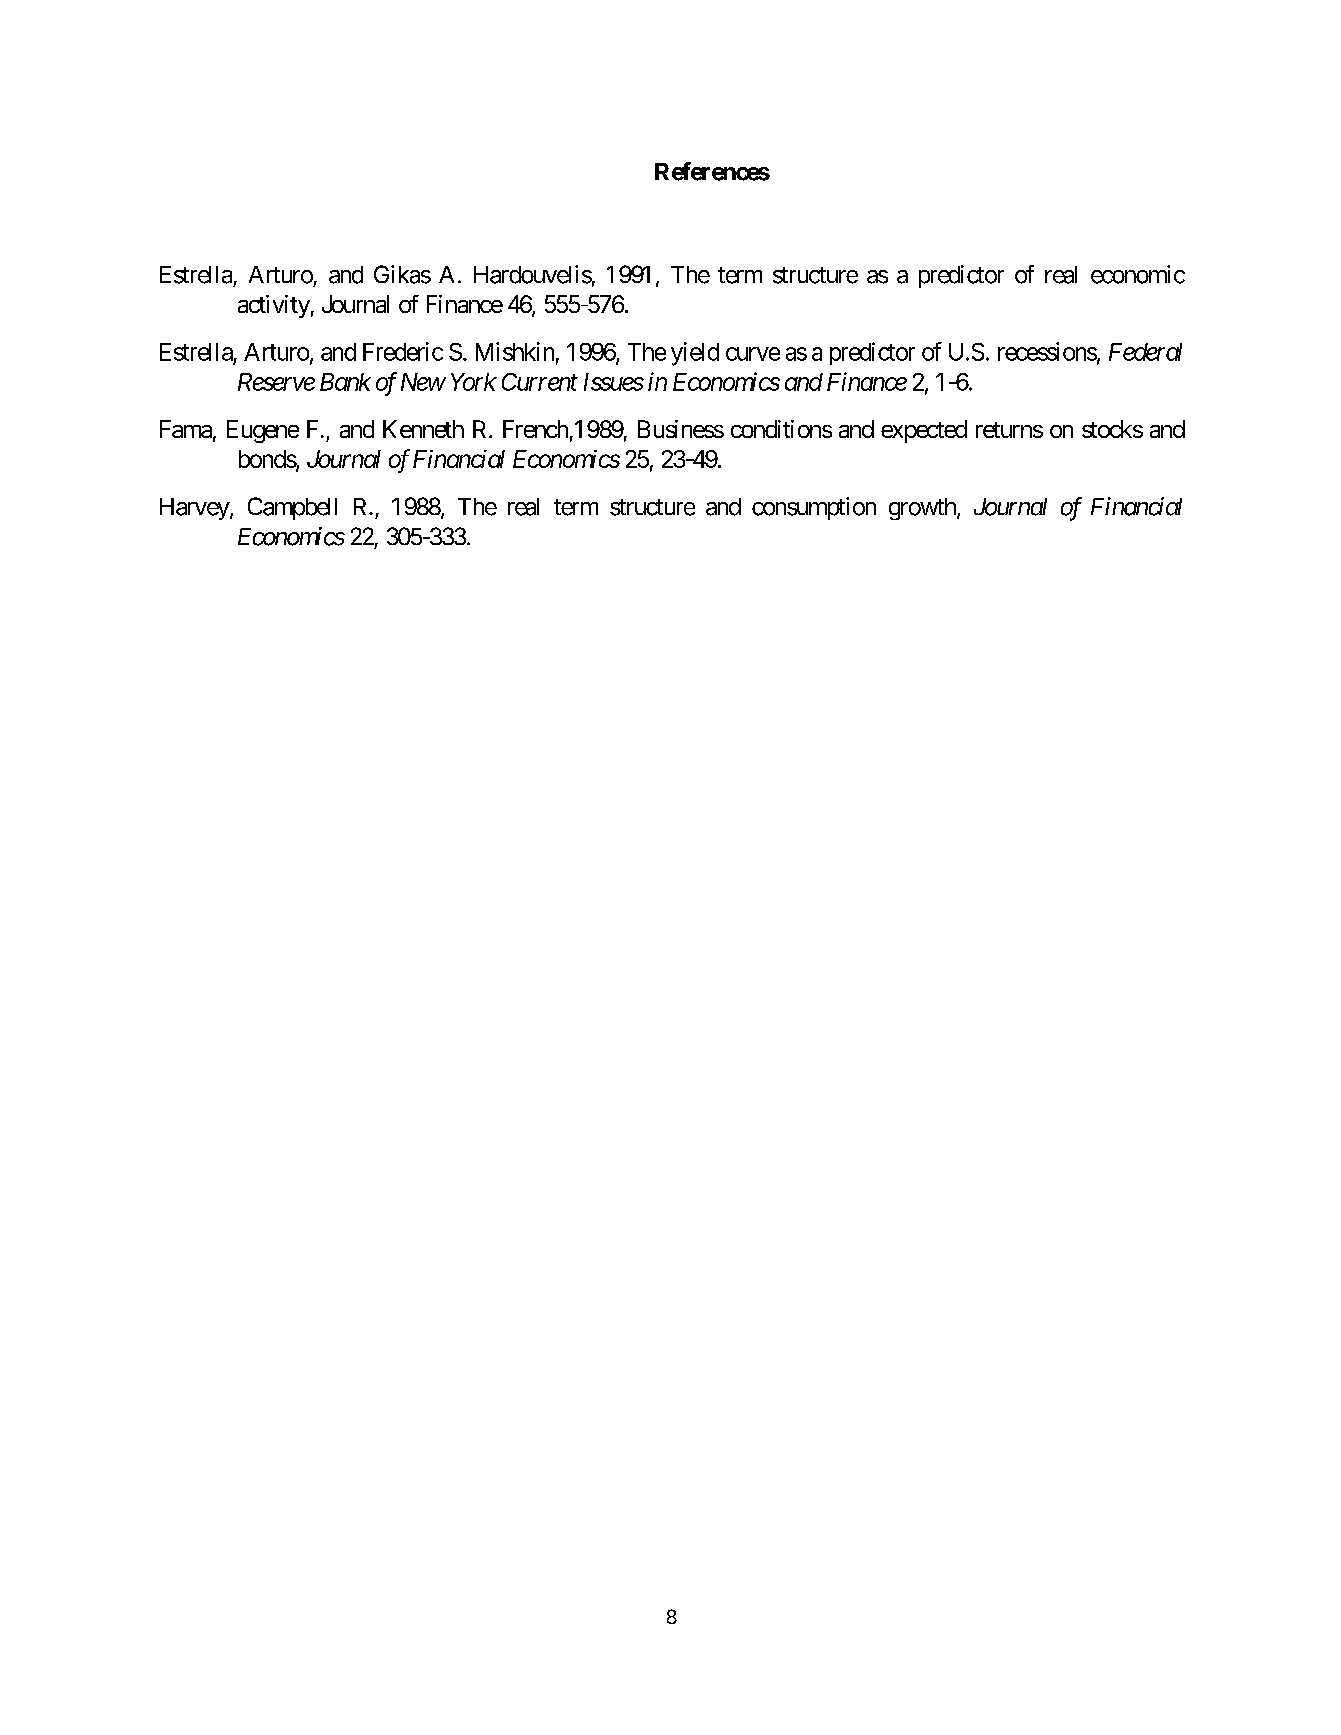  What do you see at coordinates (1145, 352) in the page?
I see `Federal` at bounding box center [1145, 352].
